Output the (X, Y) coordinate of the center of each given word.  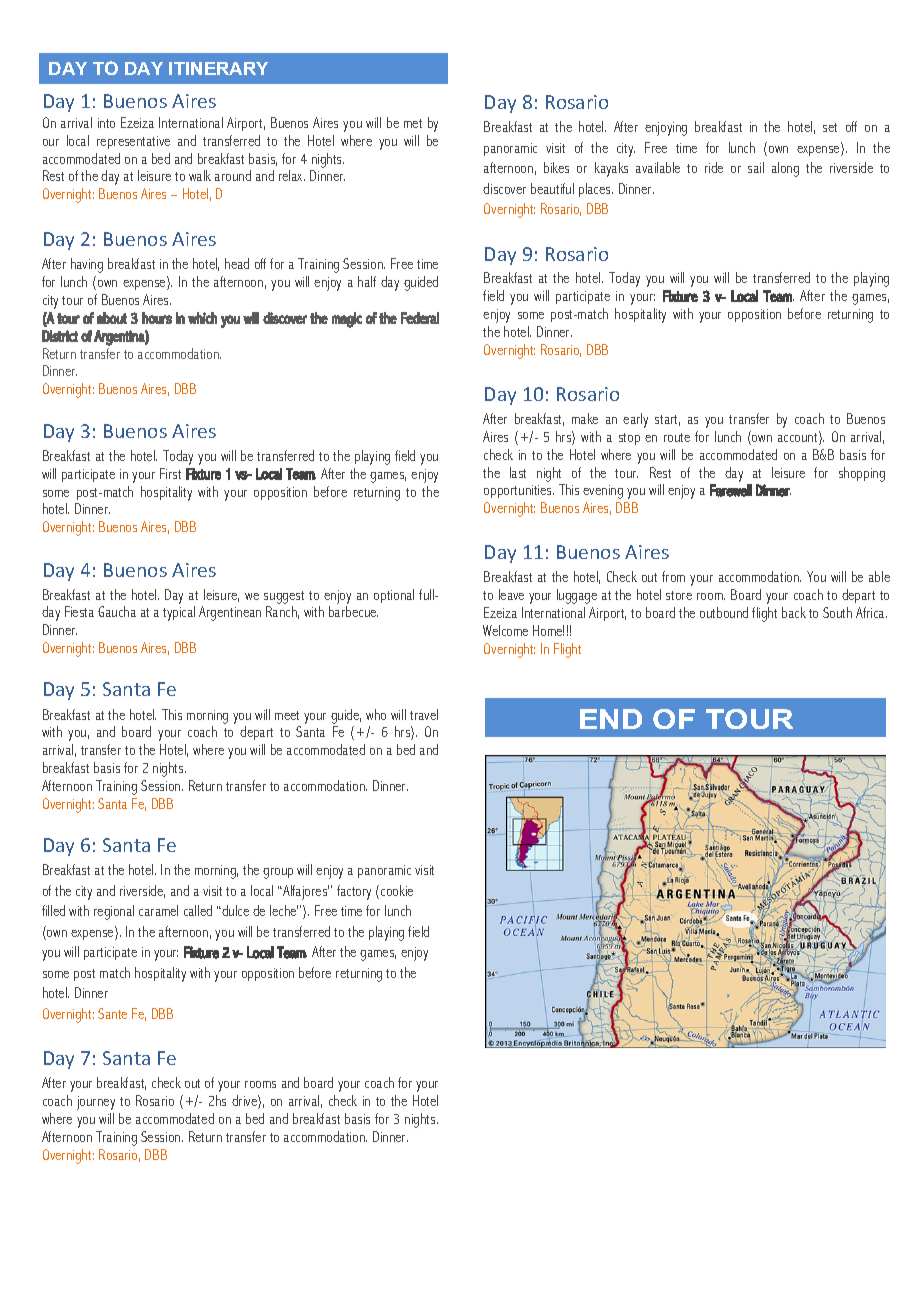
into (106, 123)
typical (179, 613)
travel (424, 714)
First (170, 473)
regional (114, 912)
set (830, 127)
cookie (397, 890)
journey (96, 1103)
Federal (420, 318)
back (794, 612)
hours (157, 318)
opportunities (519, 491)
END (611, 719)
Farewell (731, 490)
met (413, 123)
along (785, 169)
